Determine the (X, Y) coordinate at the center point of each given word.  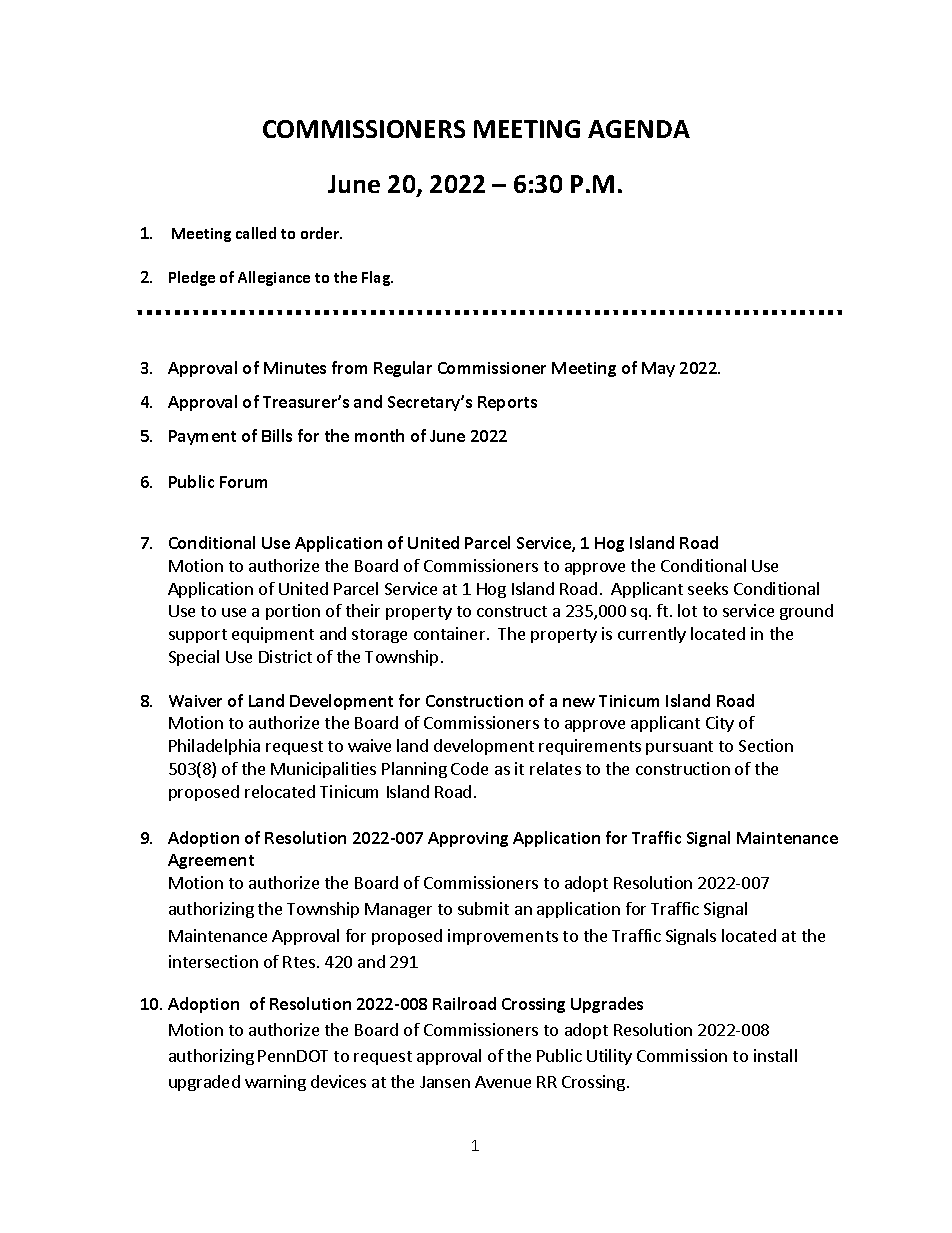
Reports (507, 403)
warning (275, 1083)
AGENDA (639, 129)
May (658, 369)
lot (687, 610)
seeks (708, 588)
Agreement (211, 861)
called (256, 233)
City (720, 724)
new (579, 702)
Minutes (295, 368)
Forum (243, 482)
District (285, 656)
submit (483, 908)
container (451, 633)
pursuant (679, 748)
